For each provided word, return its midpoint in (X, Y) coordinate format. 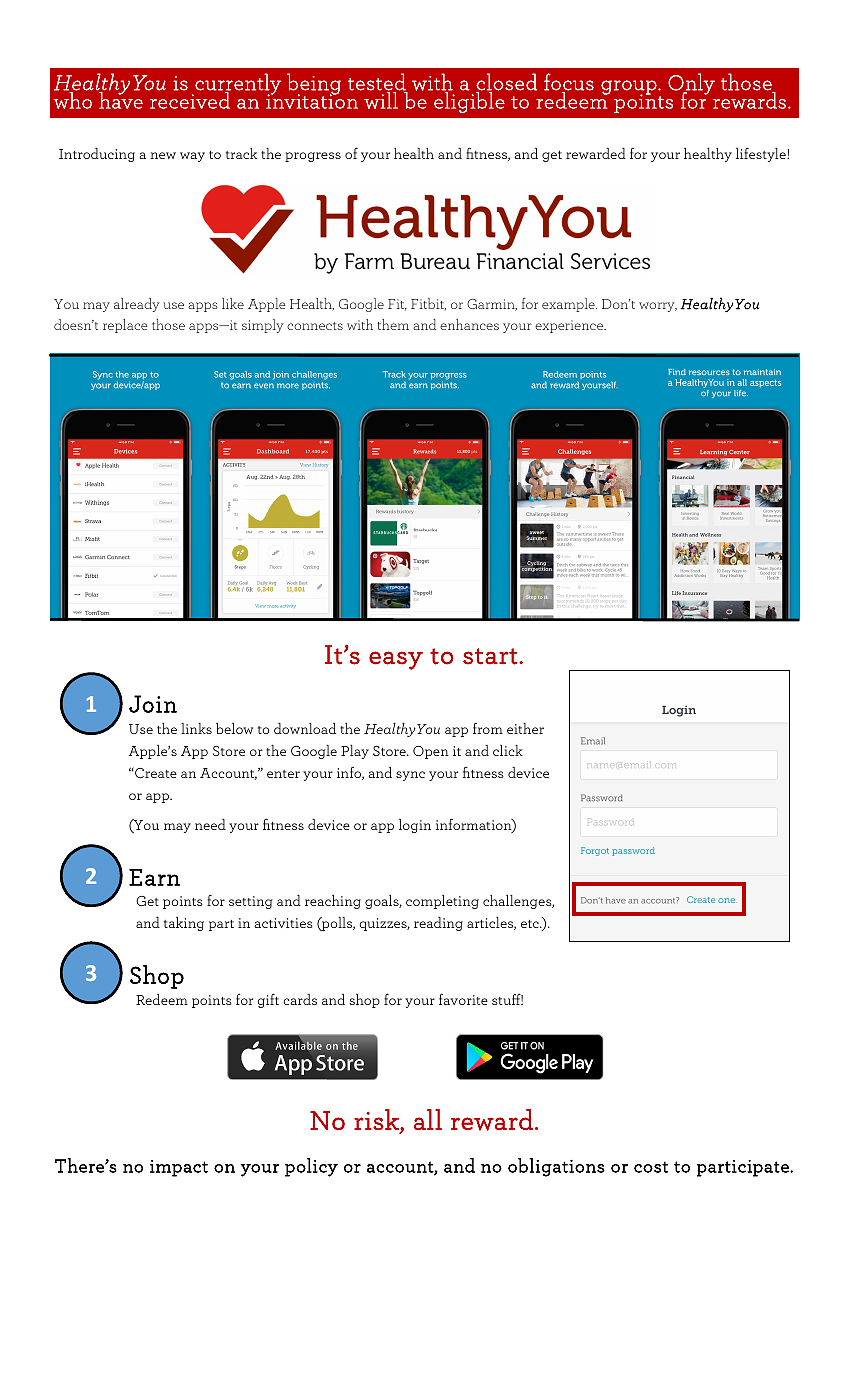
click (508, 750)
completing (442, 902)
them (393, 324)
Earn (154, 877)
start (490, 656)
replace (125, 326)
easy (396, 660)
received (189, 99)
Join (153, 704)
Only (691, 85)
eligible (468, 101)
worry (658, 307)
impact (179, 1168)
